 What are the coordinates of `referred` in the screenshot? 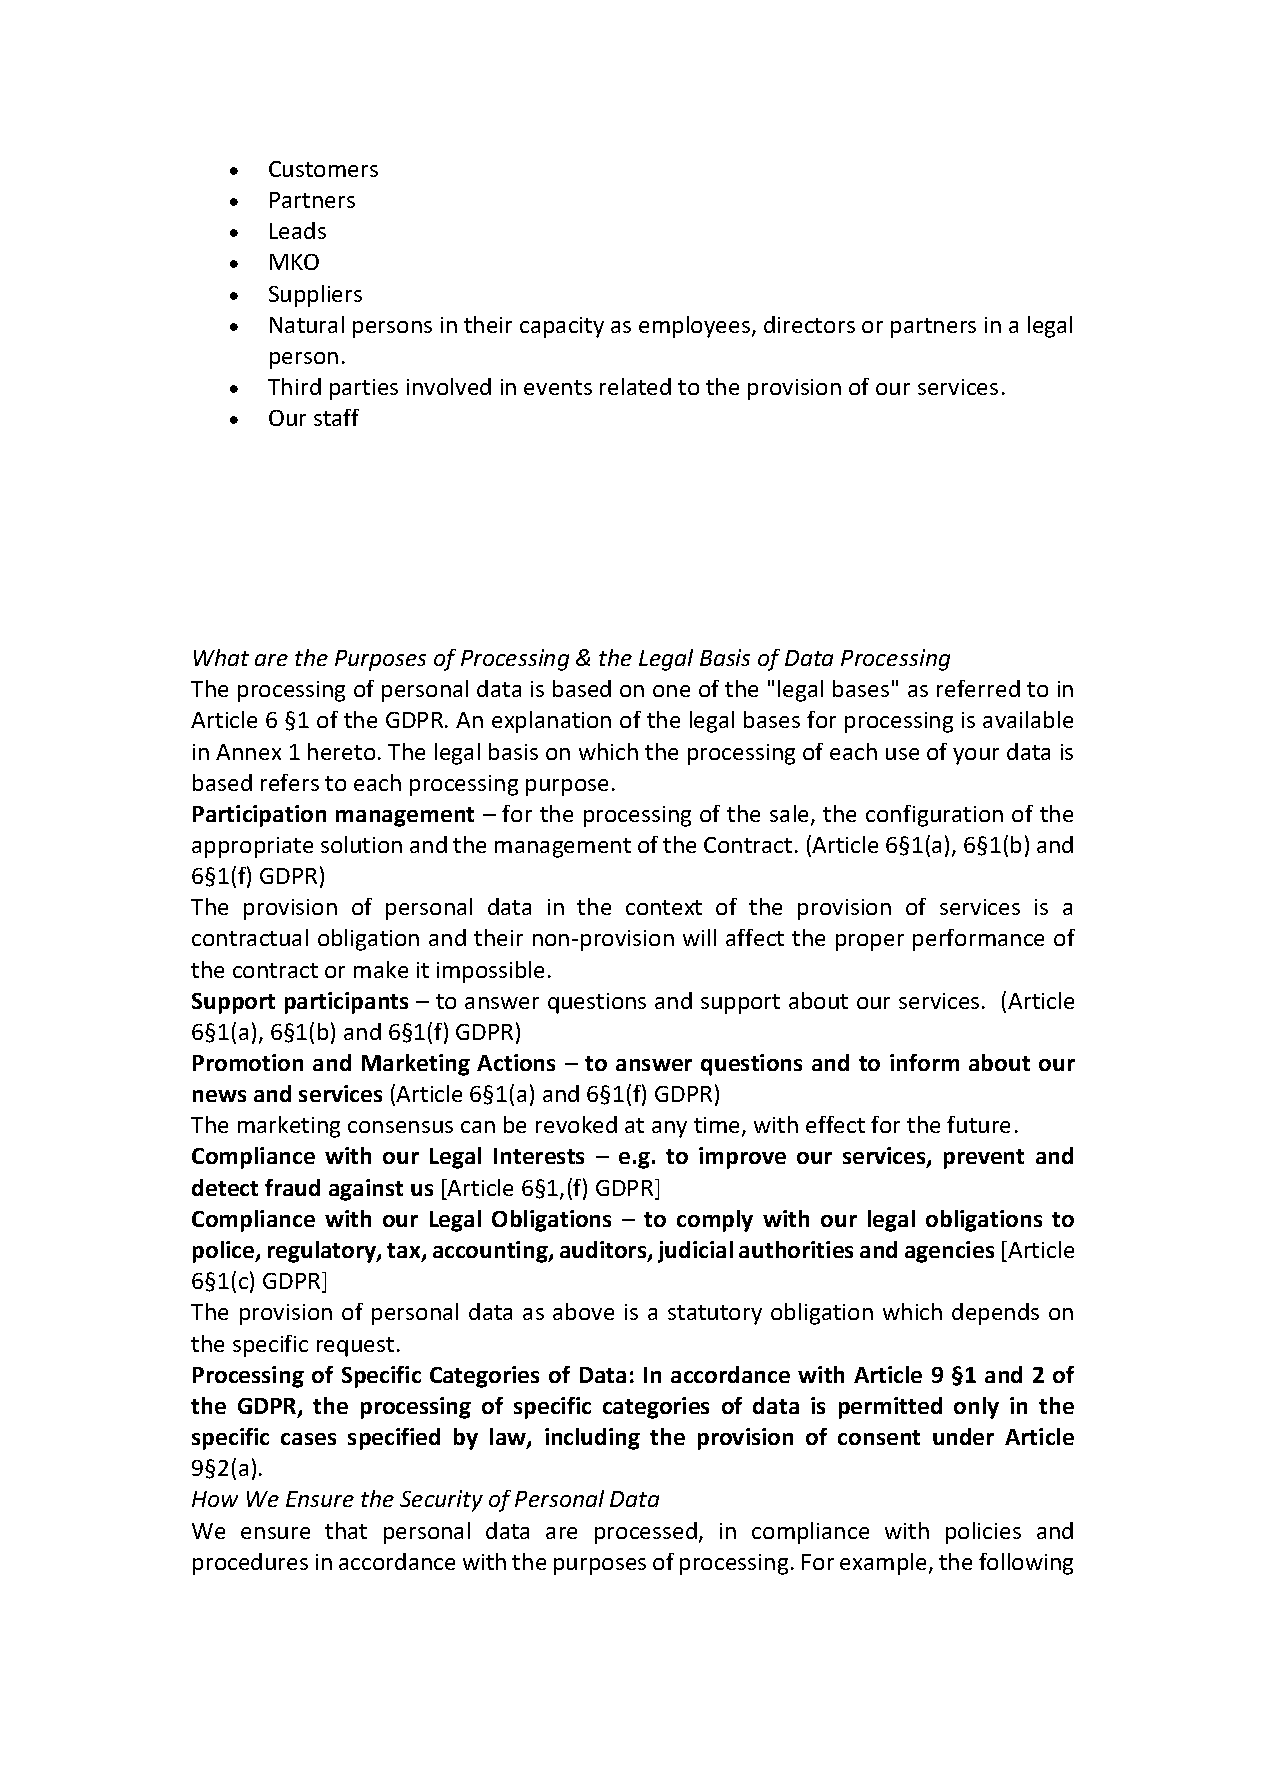 It's located at (978, 688).
